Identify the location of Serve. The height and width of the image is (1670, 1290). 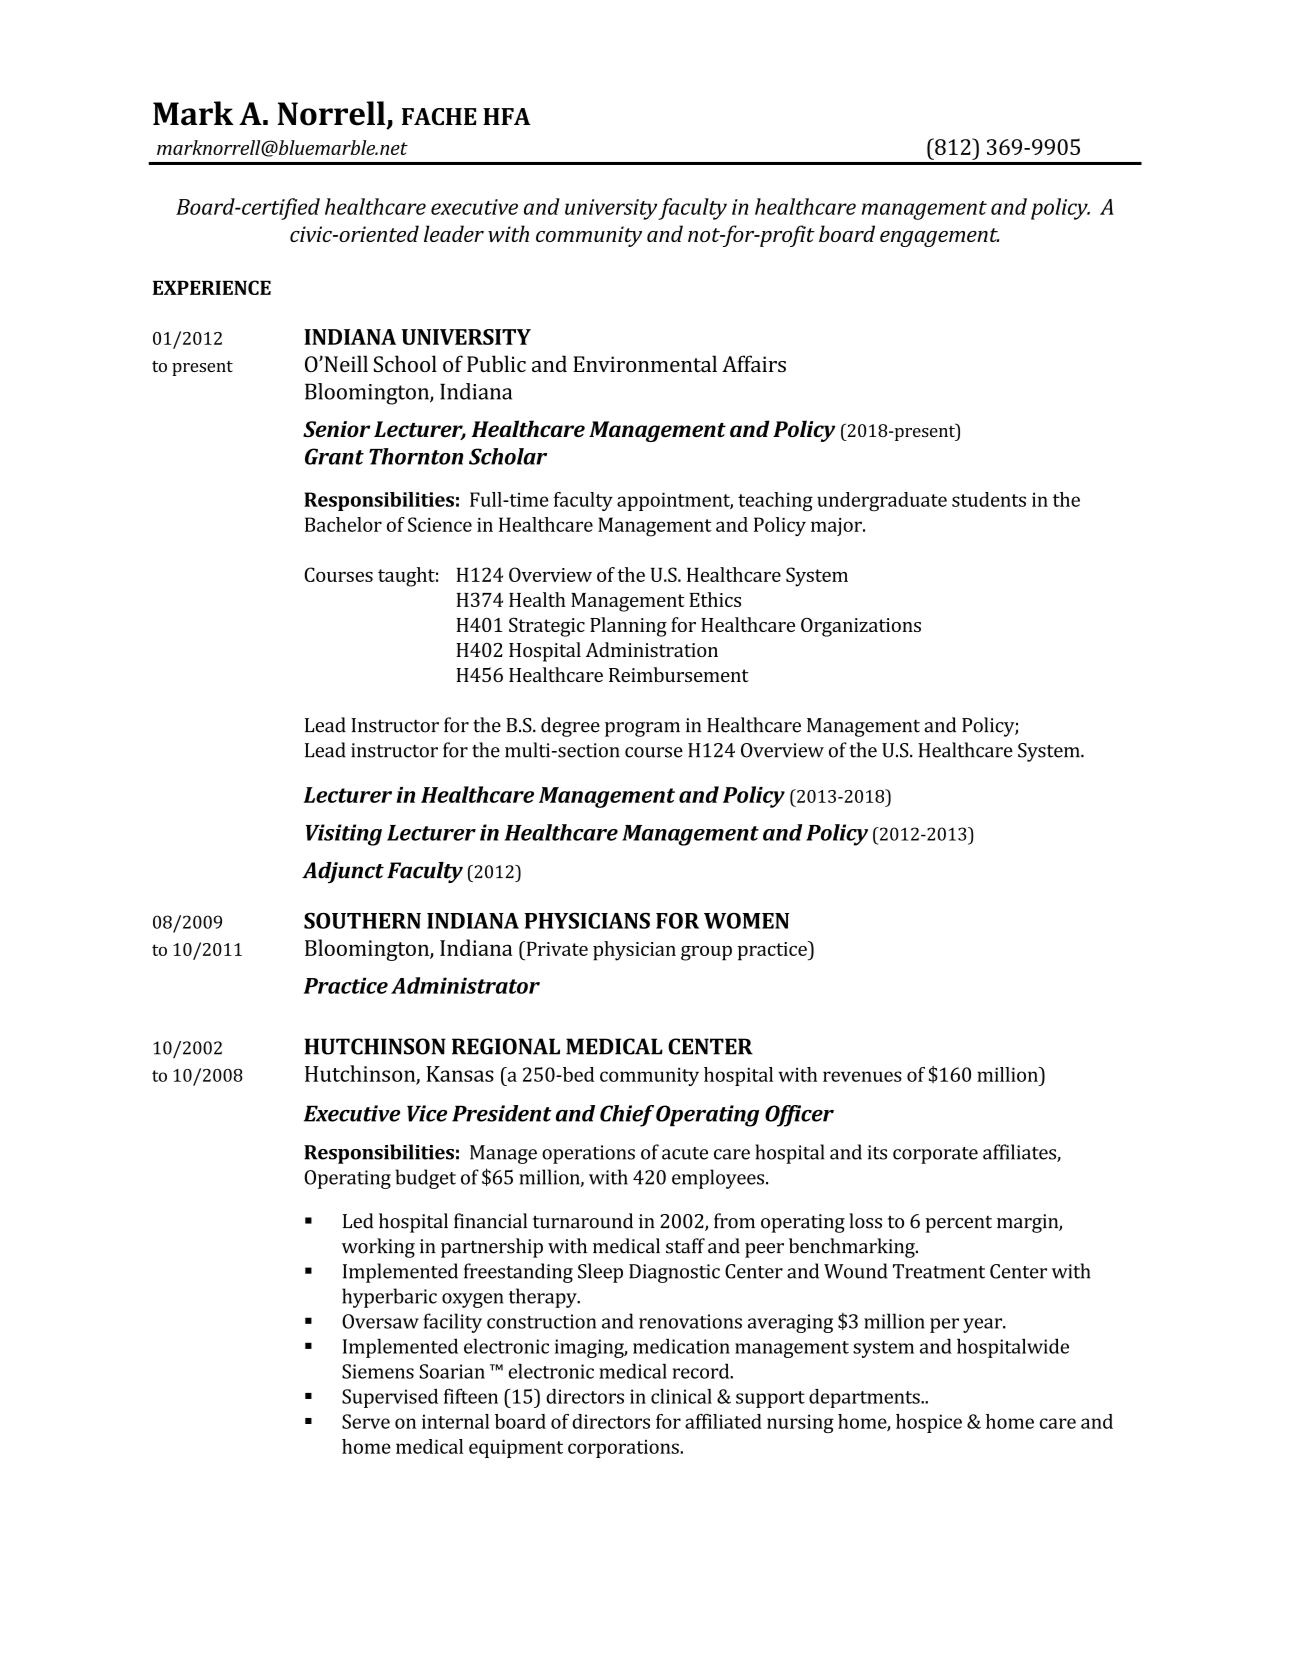
(366, 1421).
